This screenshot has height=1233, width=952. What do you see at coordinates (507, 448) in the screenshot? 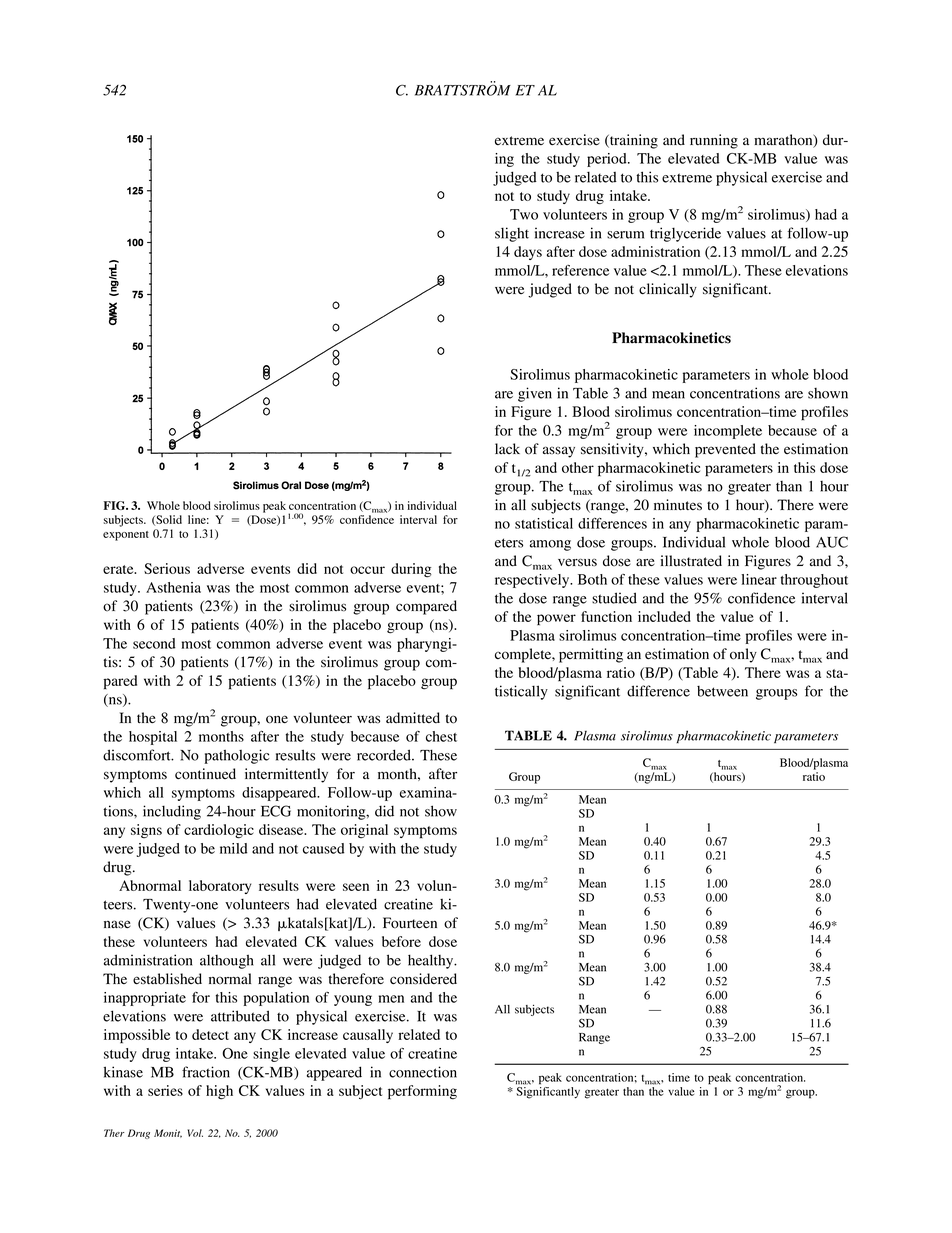
I see `lack` at bounding box center [507, 448].
